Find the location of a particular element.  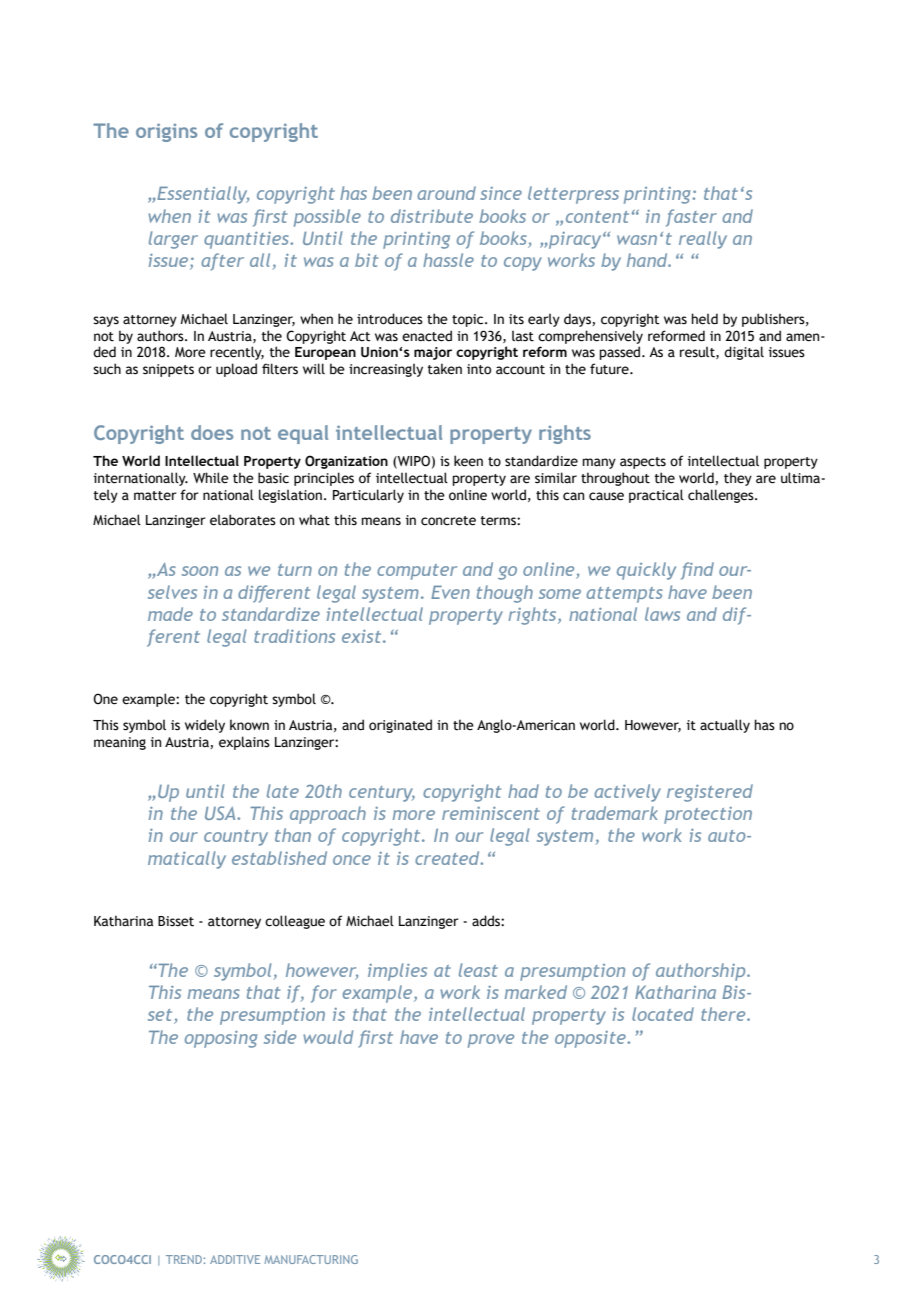

keen is located at coordinates (468, 461).
